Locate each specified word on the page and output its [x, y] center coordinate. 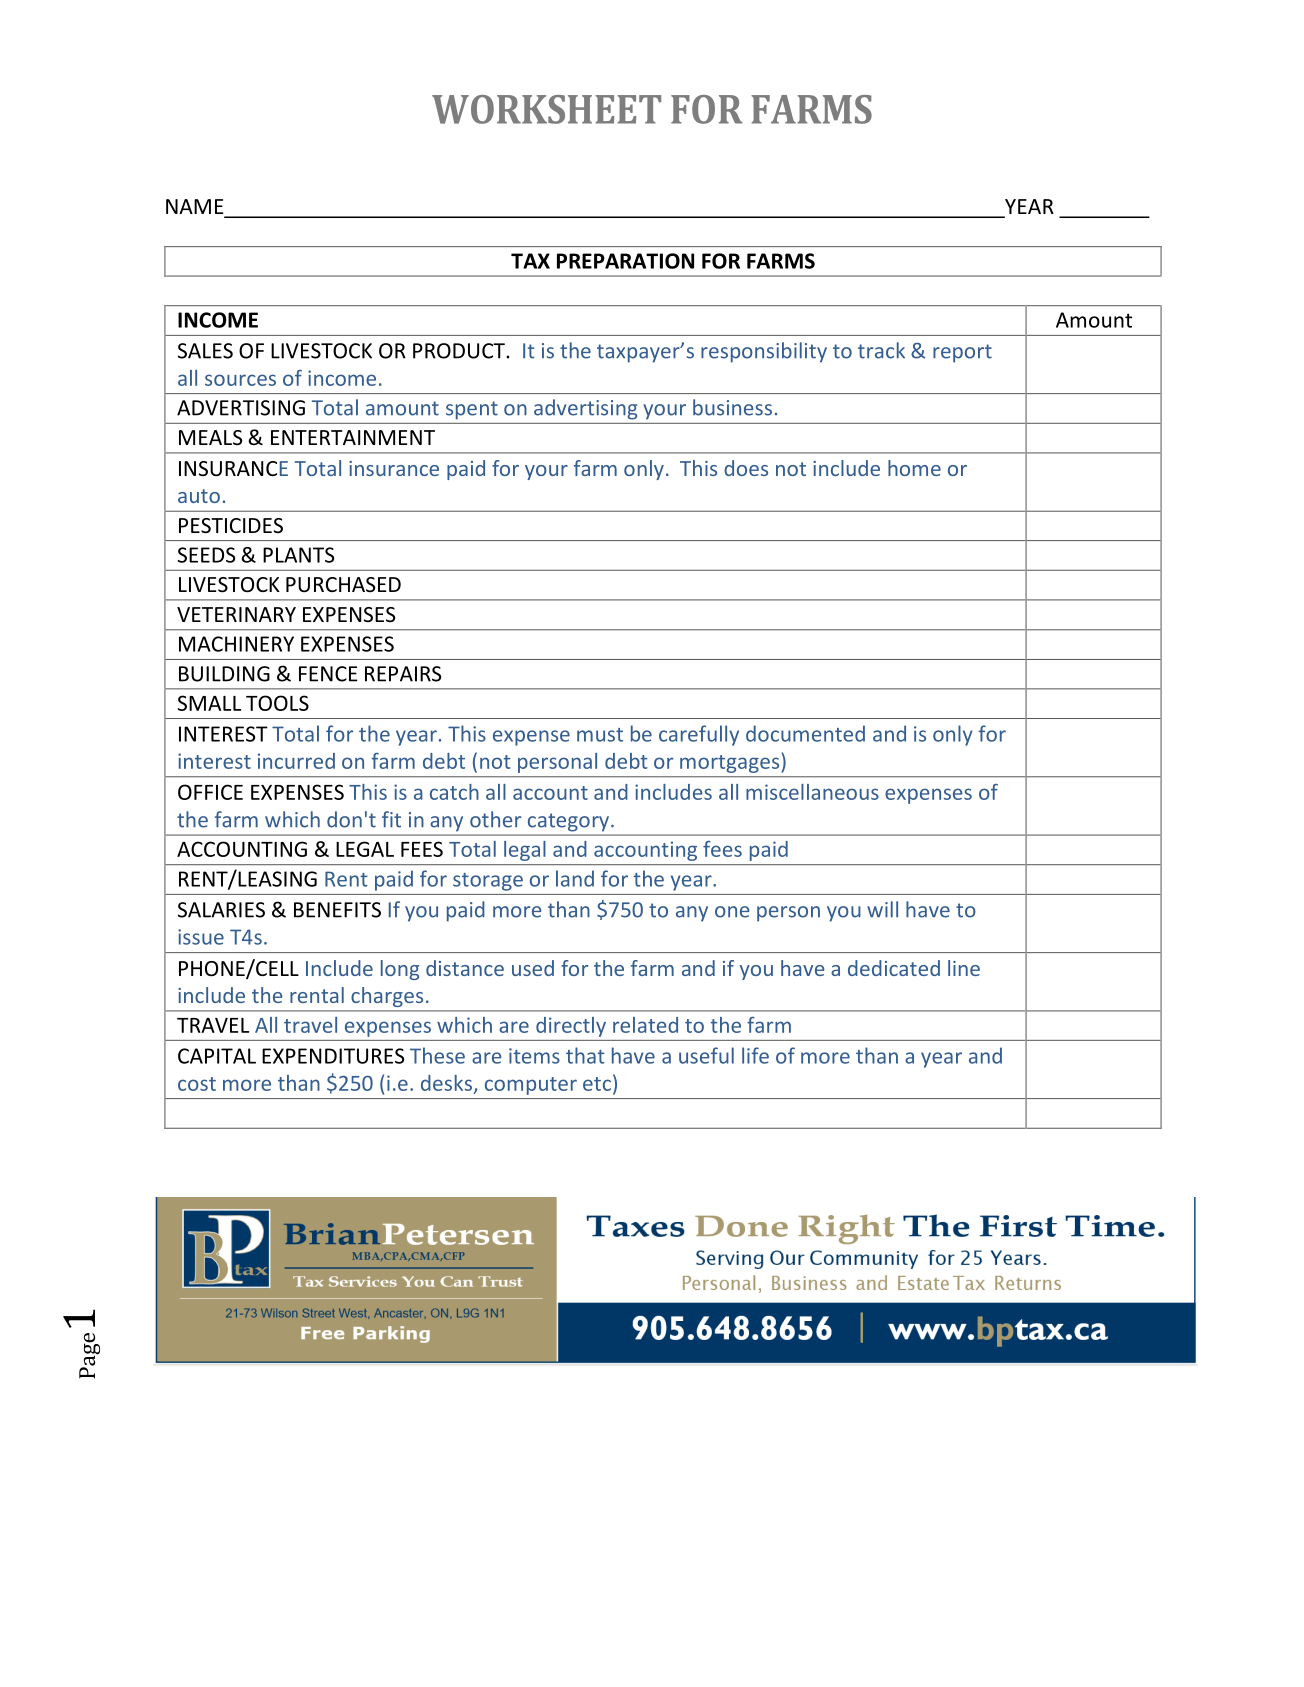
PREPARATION [625, 261]
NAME [194, 206]
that [585, 1055]
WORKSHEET [546, 109]
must [600, 735]
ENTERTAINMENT [353, 437]
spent [472, 410]
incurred [296, 761]
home [914, 468]
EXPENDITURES [333, 1056]
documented [805, 733]
